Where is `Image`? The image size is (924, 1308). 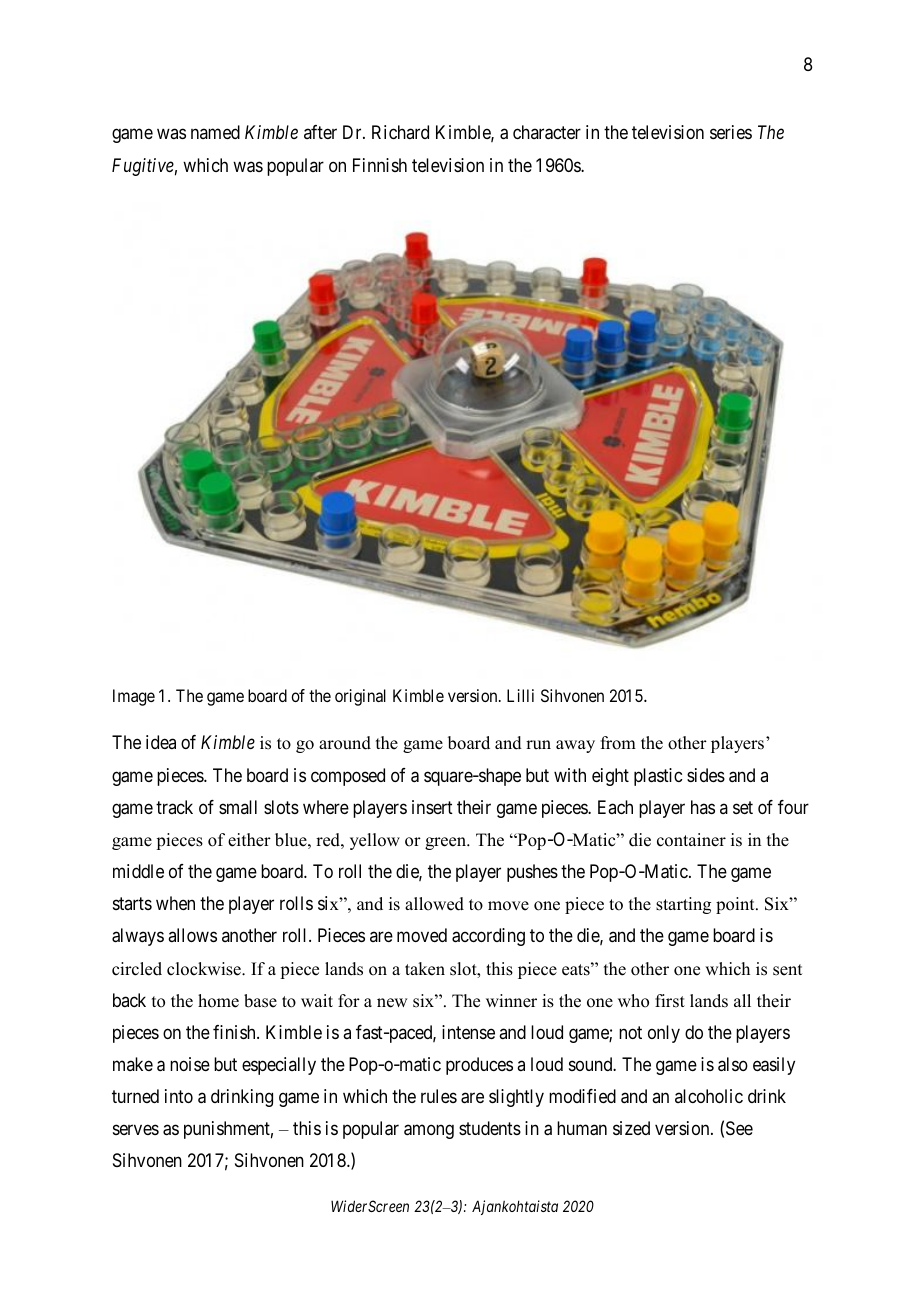 Image is located at coordinates (134, 697).
